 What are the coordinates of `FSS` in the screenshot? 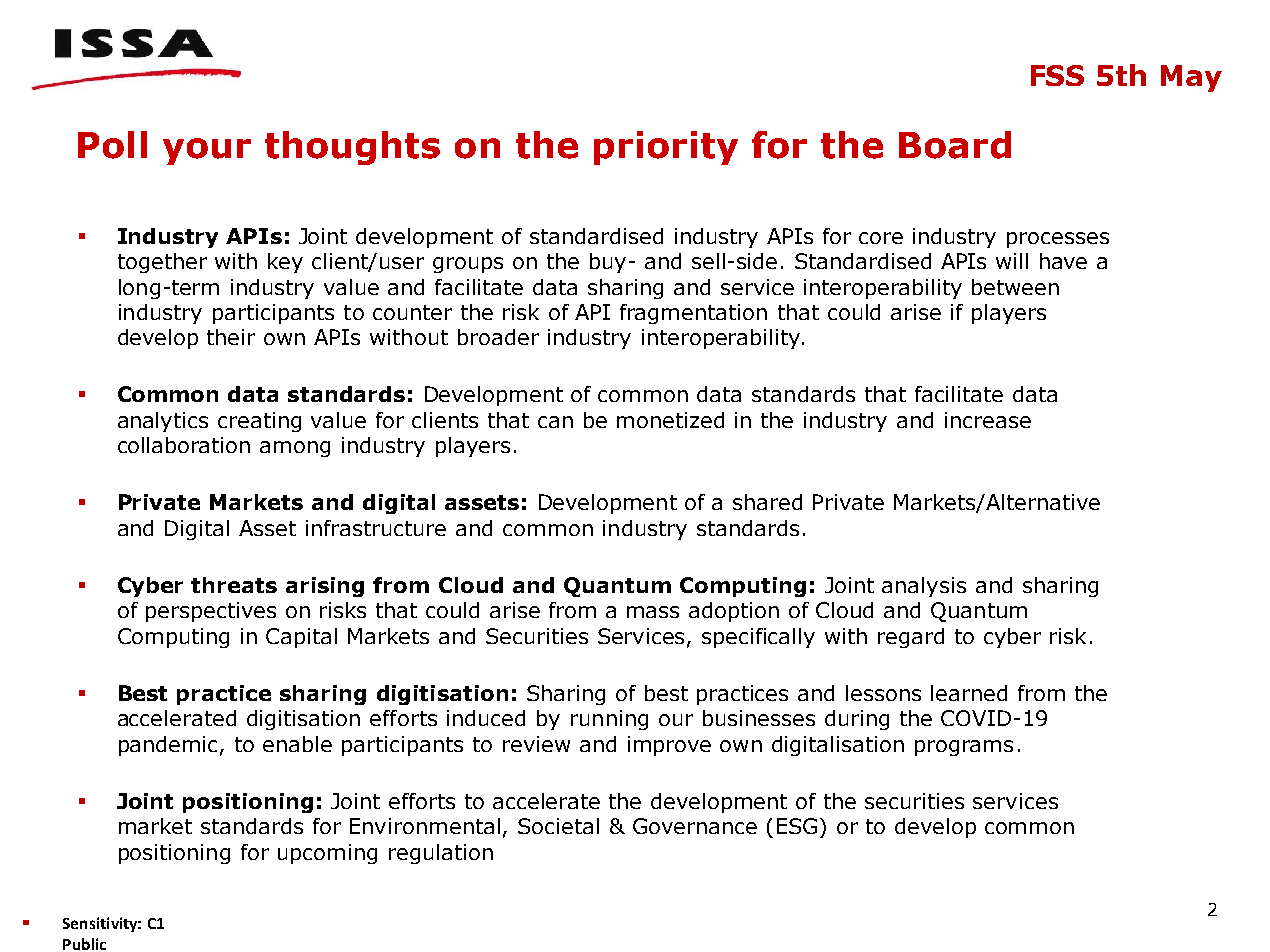 It's located at (1057, 75).
